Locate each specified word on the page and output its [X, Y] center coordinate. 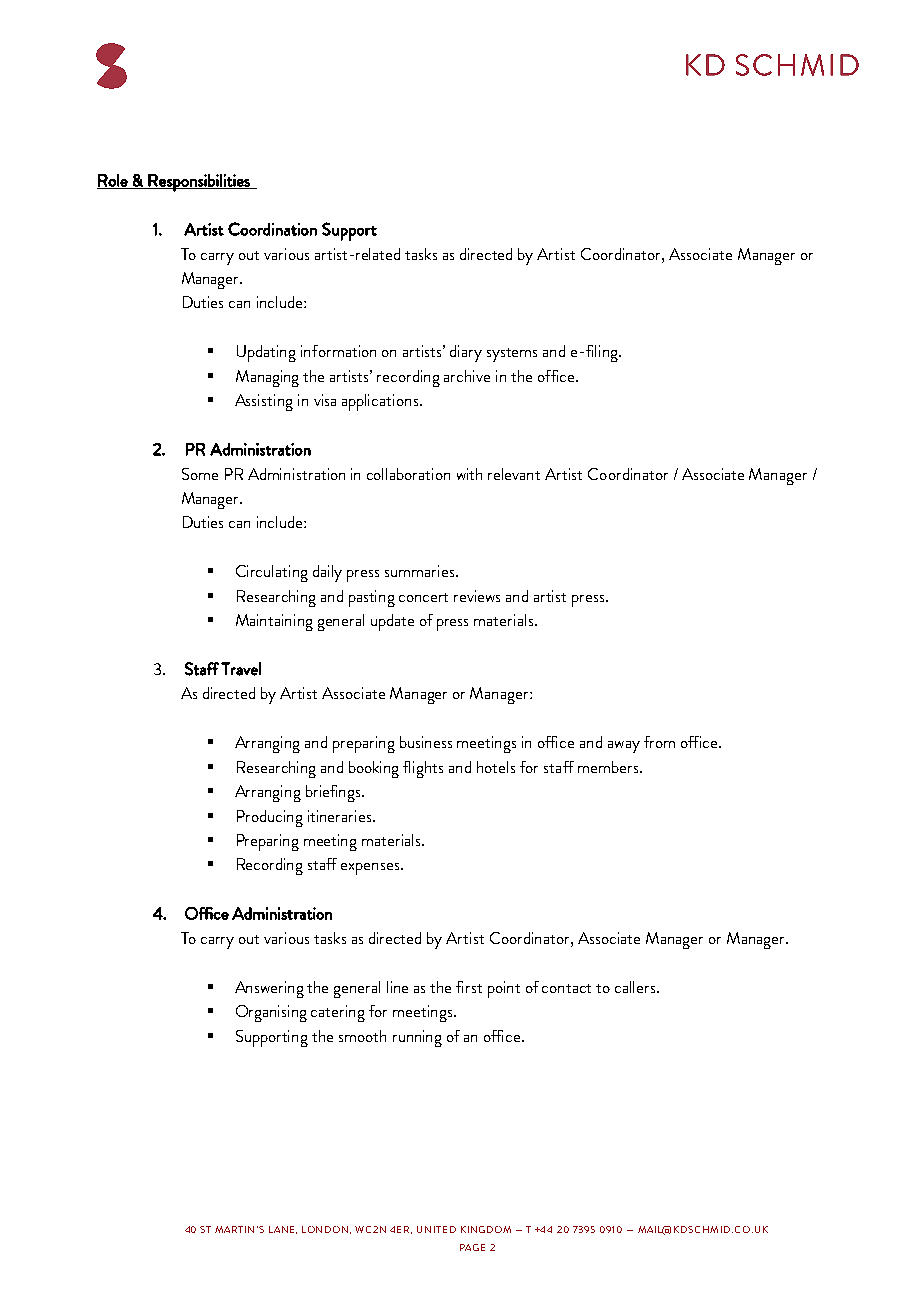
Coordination [272, 229]
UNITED [436, 1229]
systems [512, 355]
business [426, 742]
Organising [271, 1013]
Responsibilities [199, 183]
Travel [241, 669]
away [624, 747]
